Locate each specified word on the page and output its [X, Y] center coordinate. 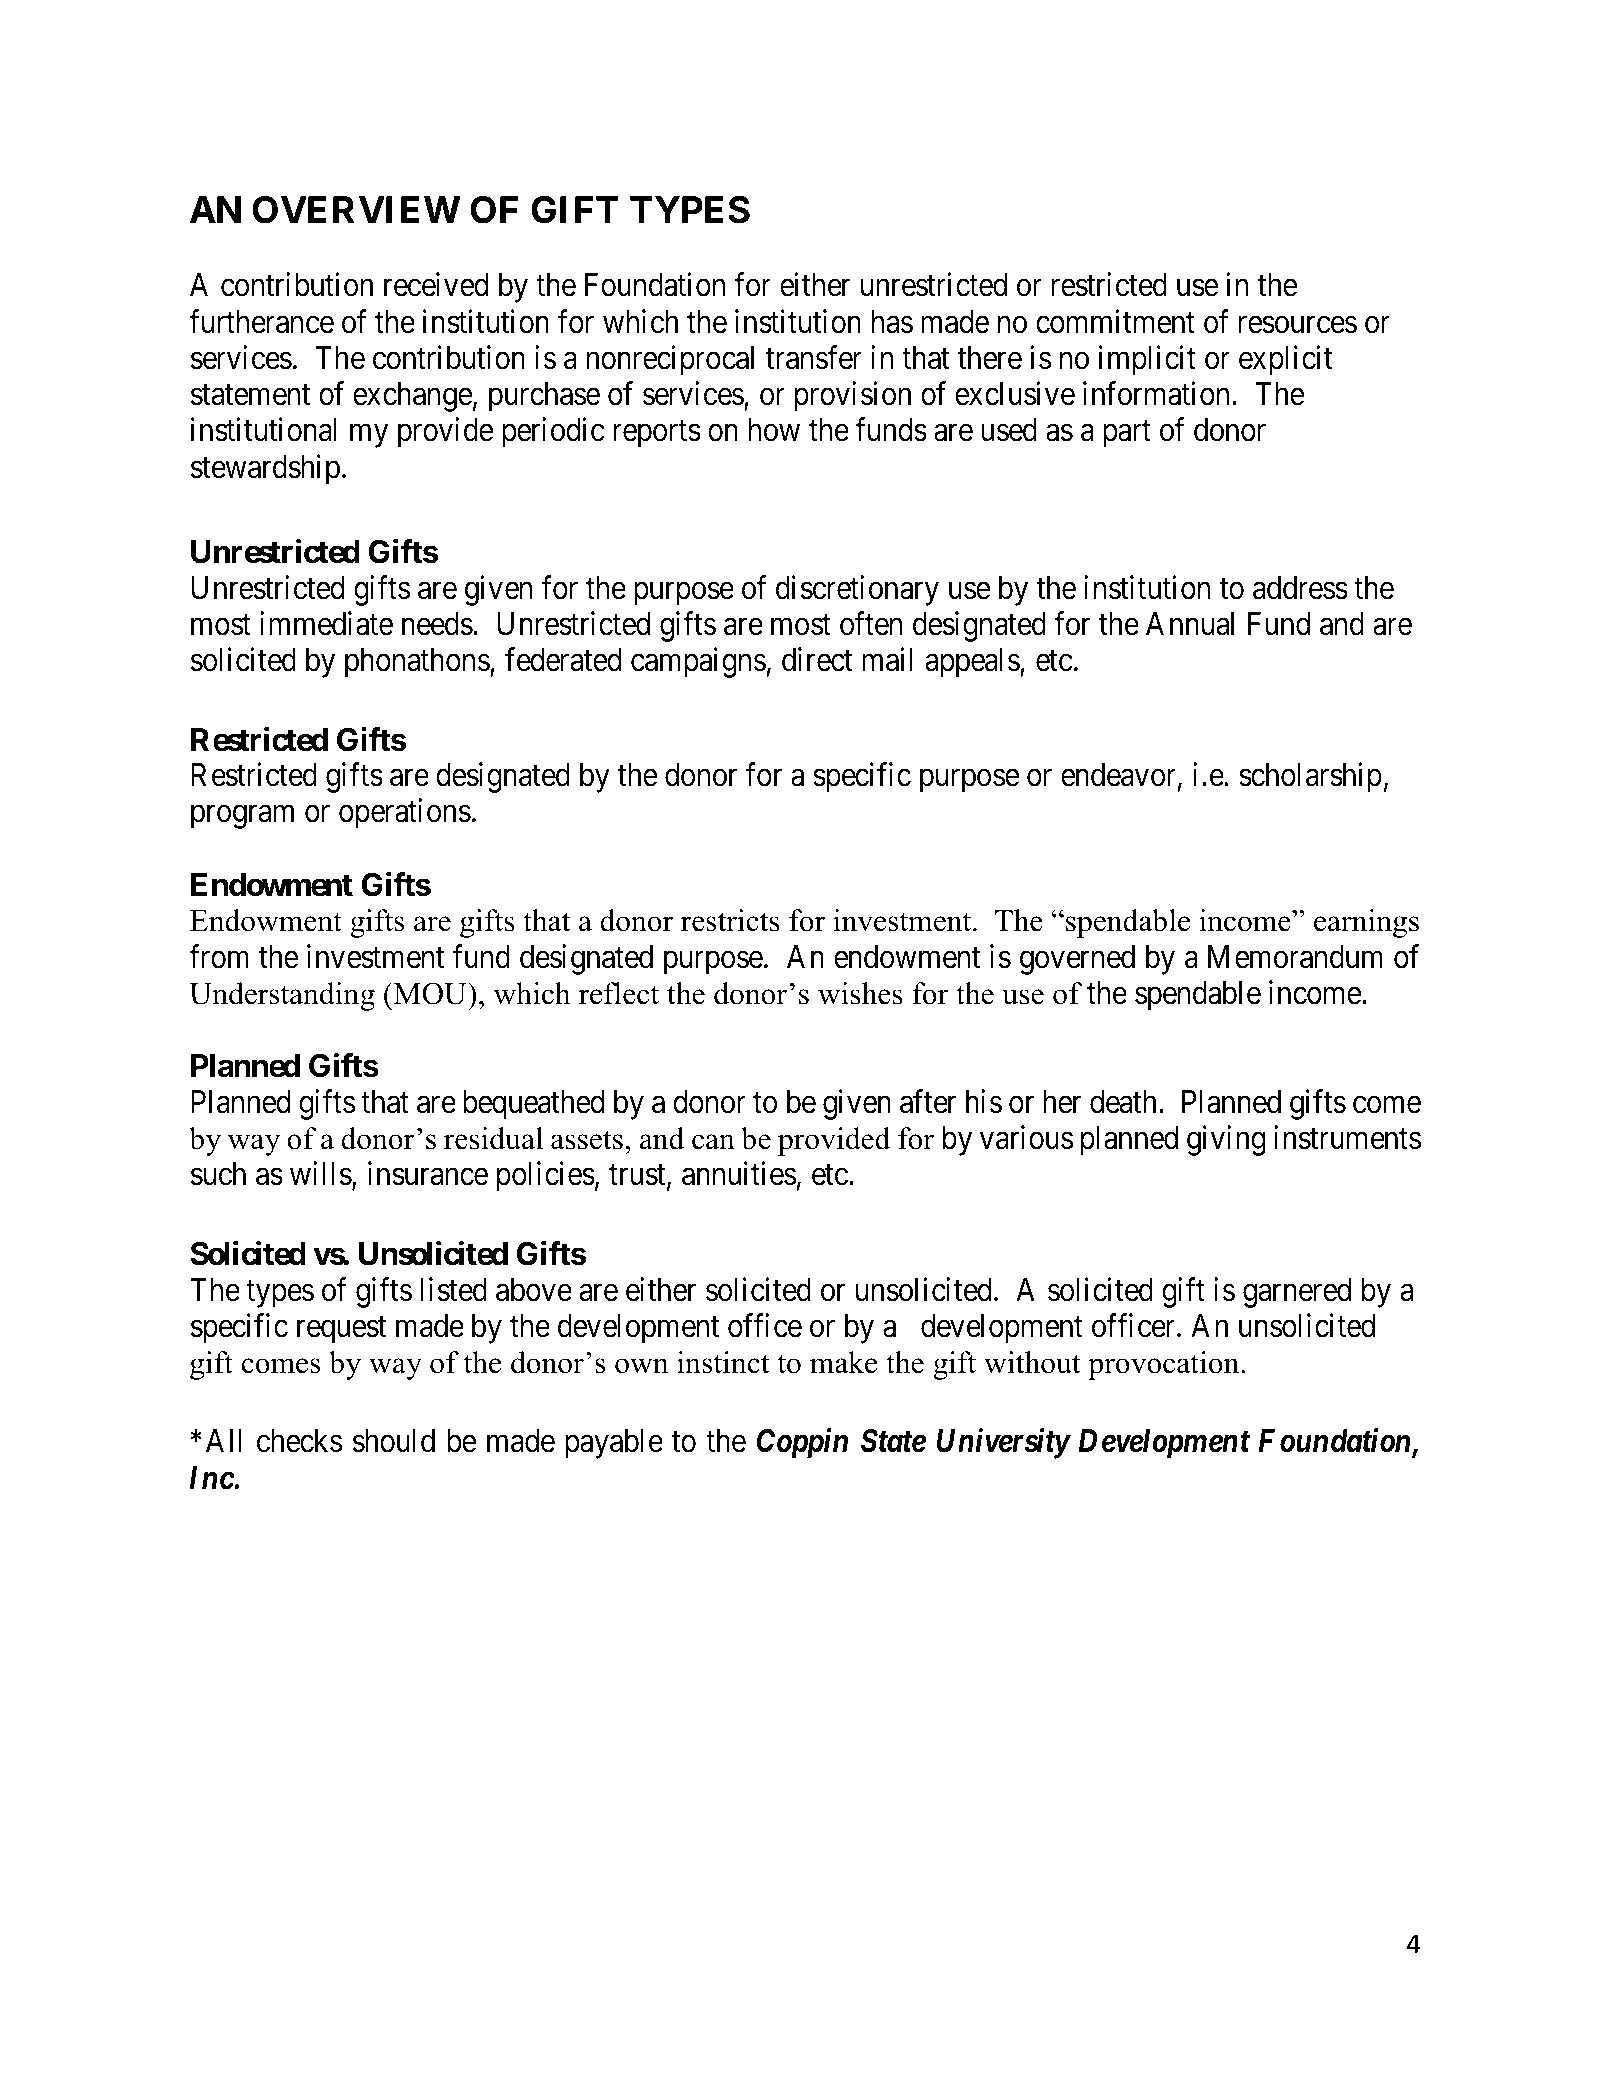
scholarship [1310, 778]
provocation [1165, 1365]
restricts [730, 920]
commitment [1115, 321]
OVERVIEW [356, 210]
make [843, 1362]
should [394, 1441]
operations [405, 814]
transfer [813, 357]
